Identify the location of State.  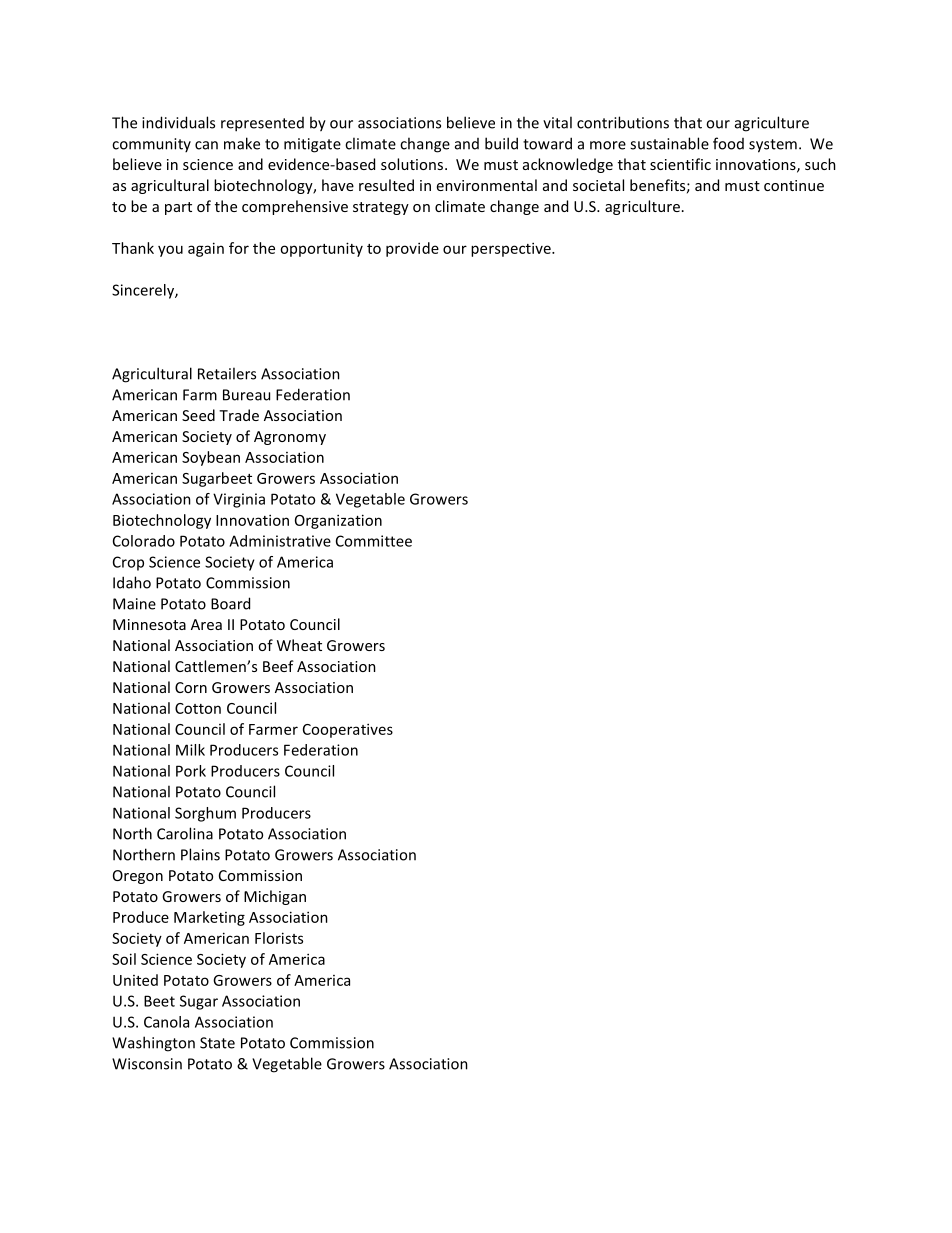
(217, 1043).
